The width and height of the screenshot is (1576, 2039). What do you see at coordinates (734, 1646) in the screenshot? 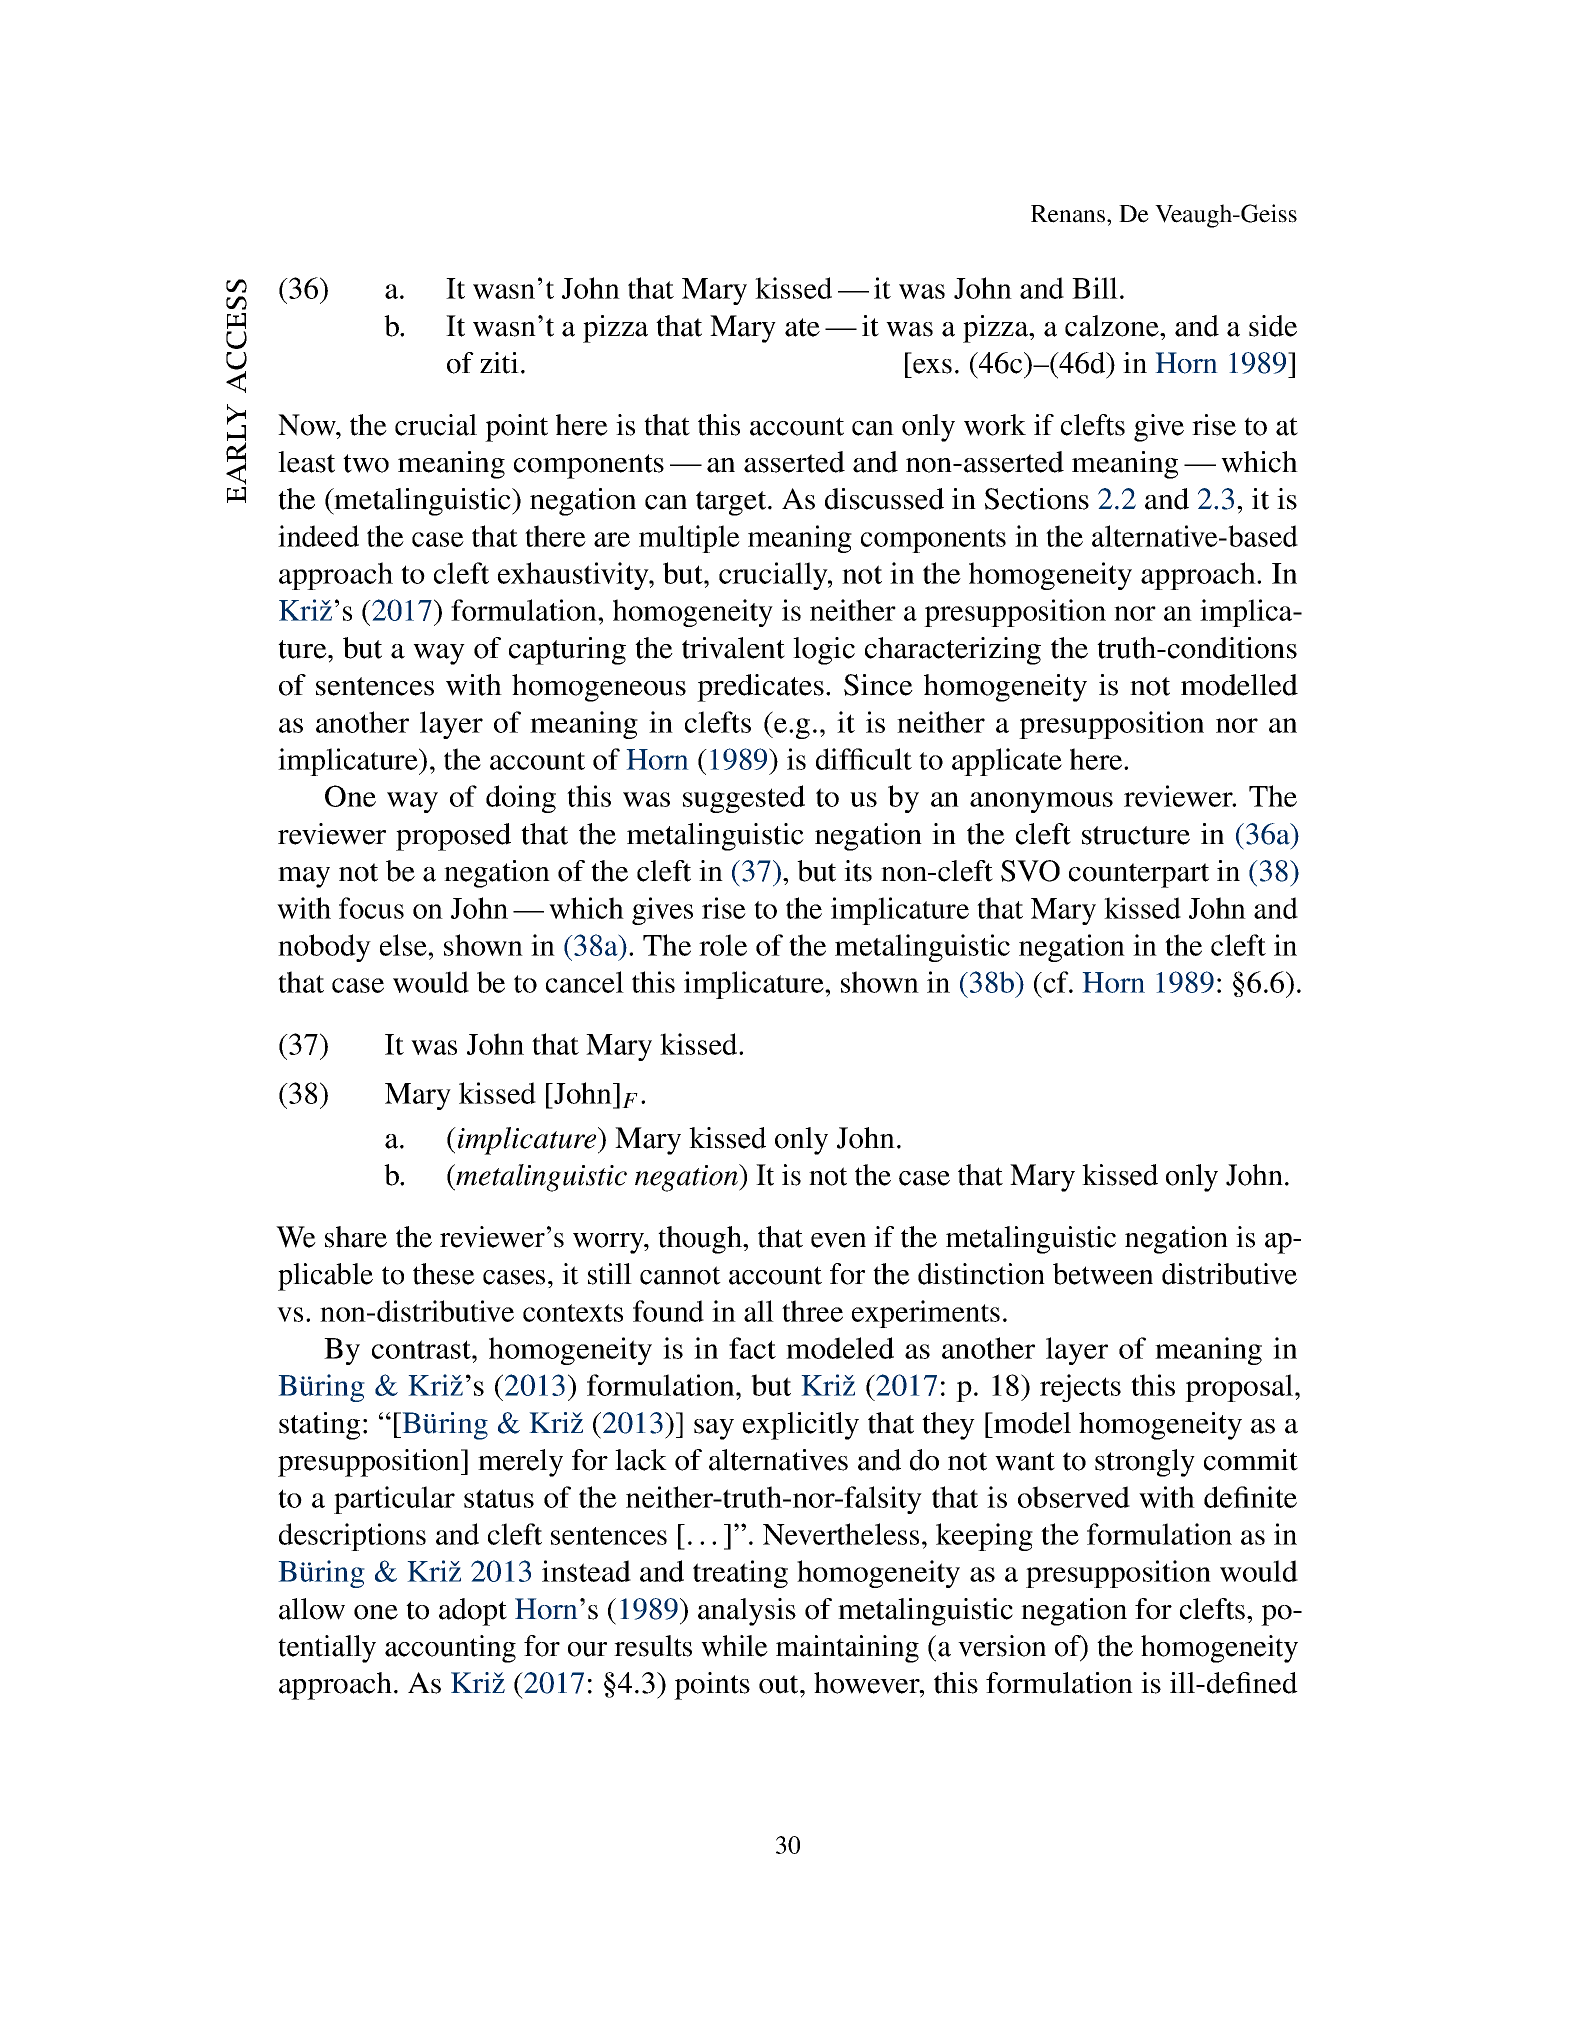
I see `while` at bounding box center [734, 1646].
